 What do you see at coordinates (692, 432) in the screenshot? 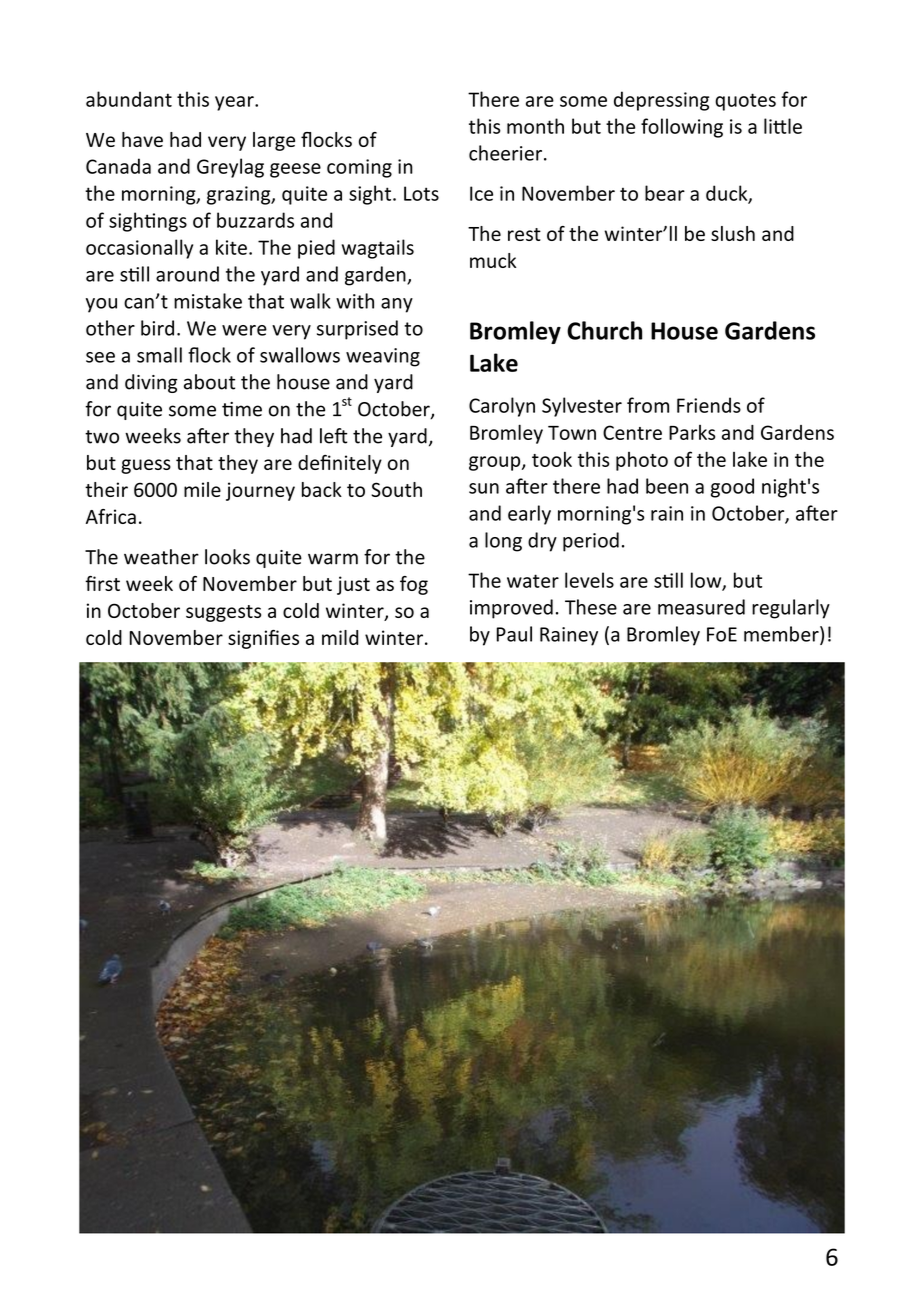
I see `Parks` at bounding box center [692, 432].
